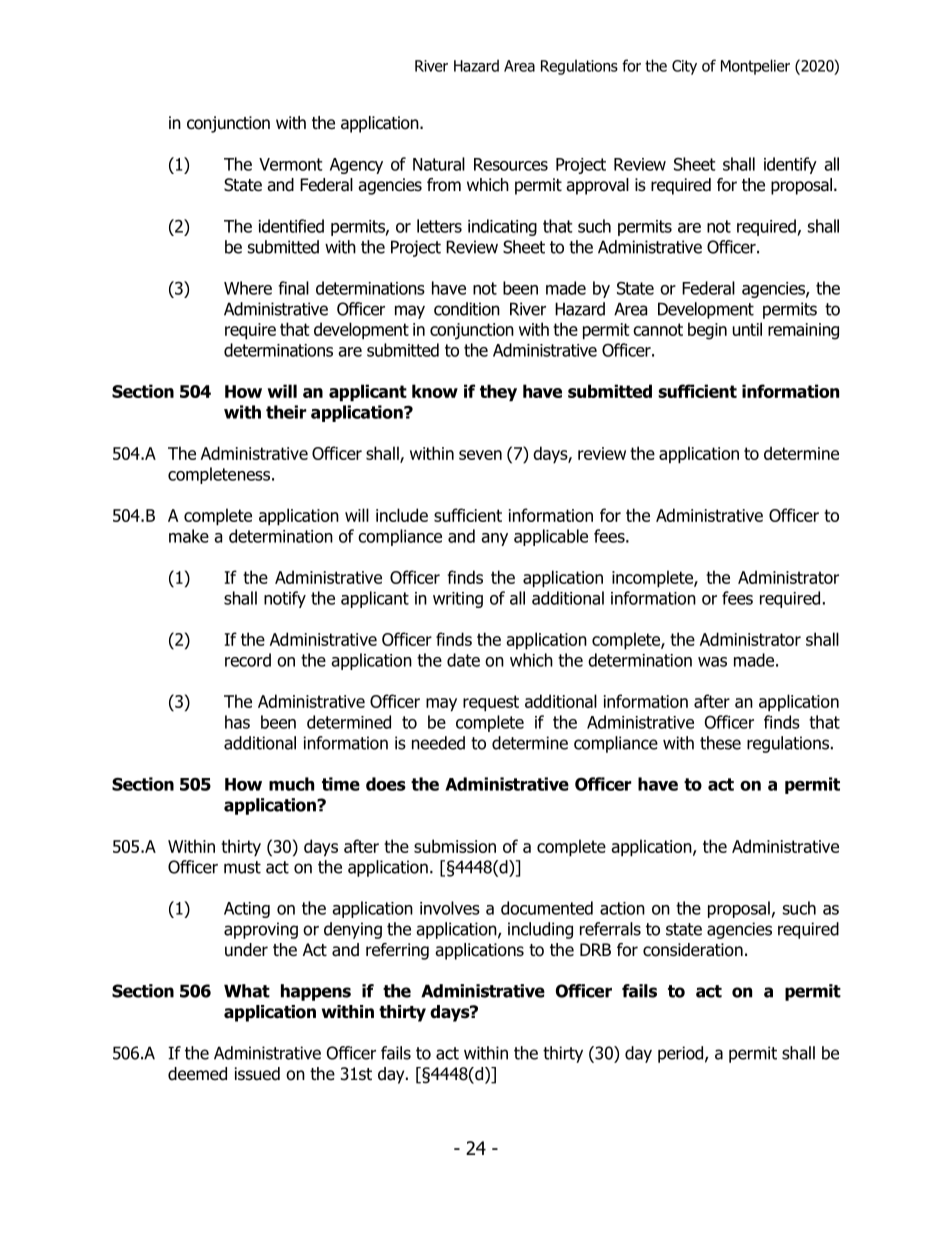  I want to click on submission, so click(455, 846).
